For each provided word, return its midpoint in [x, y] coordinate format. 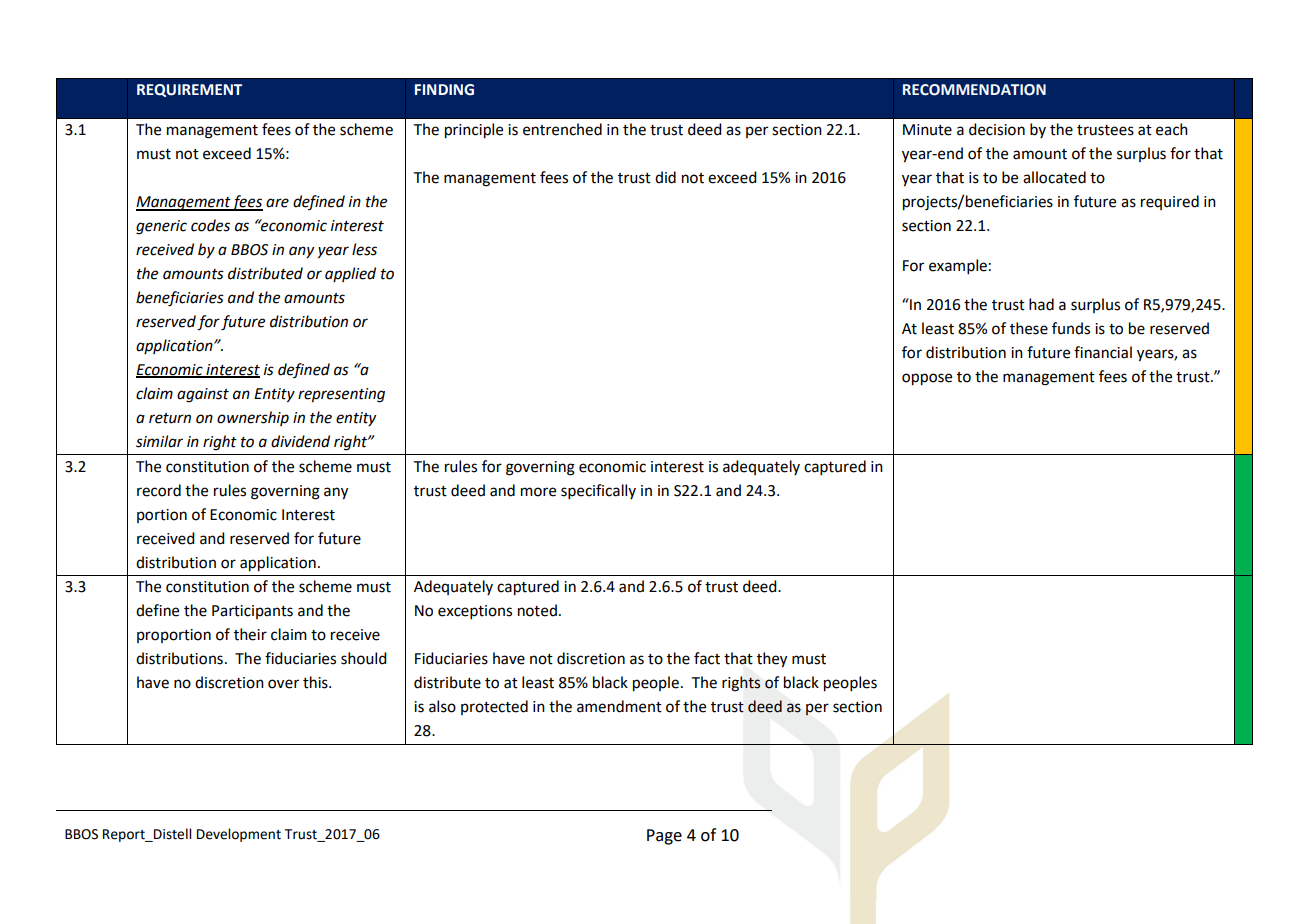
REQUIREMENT [189, 90]
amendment [619, 706]
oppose [927, 379]
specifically [598, 491]
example [958, 266]
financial [1103, 352]
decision [997, 129]
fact [707, 658]
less [364, 249]
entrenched [562, 129]
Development [239, 835]
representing [341, 395]
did [665, 177]
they [772, 660]
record [159, 490]
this [316, 682]
